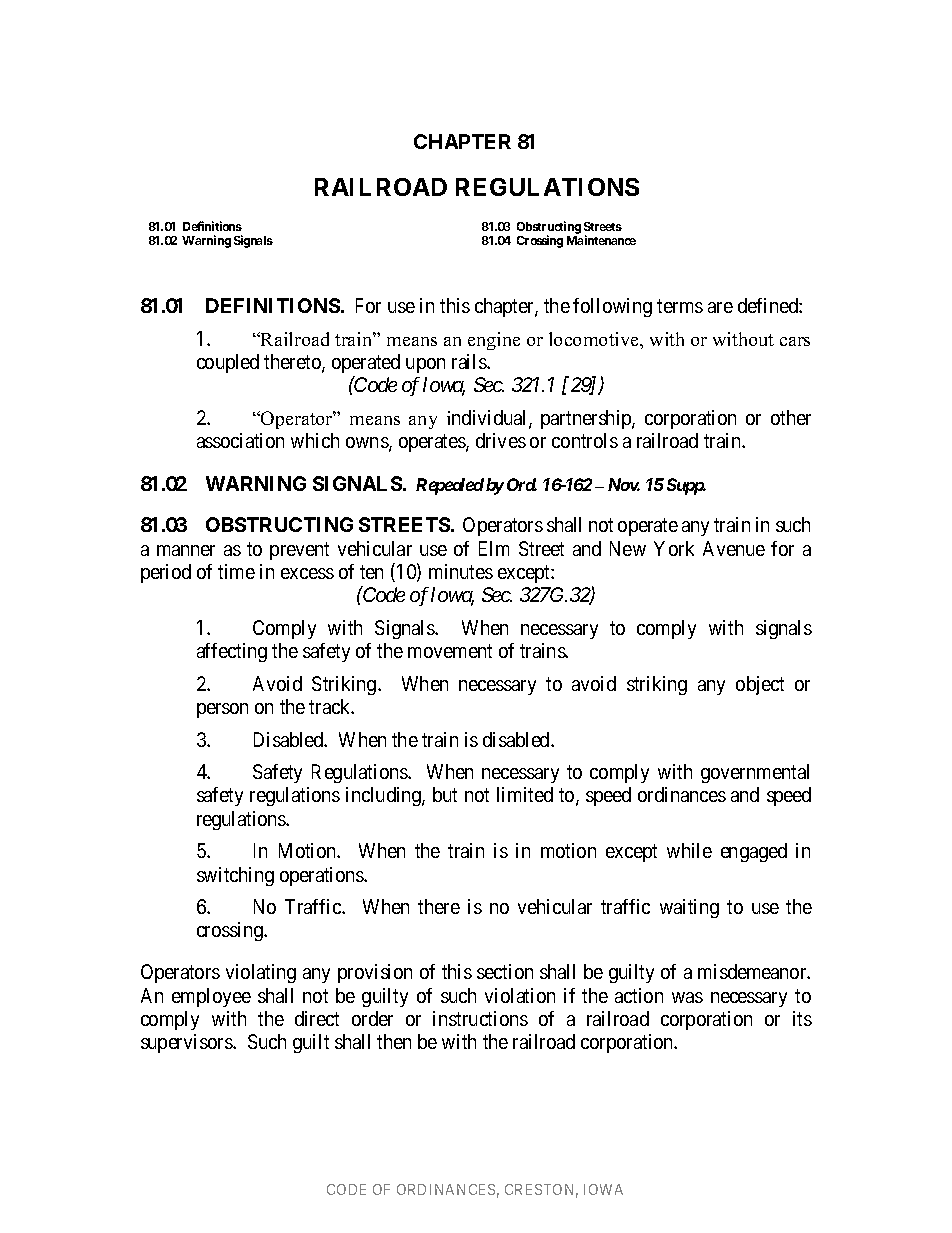 Image resolution: width=952 pixels, height=1233 pixels. What do you see at coordinates (760, 685) in the image?
I see `object` at bounding box center [760, 685].
